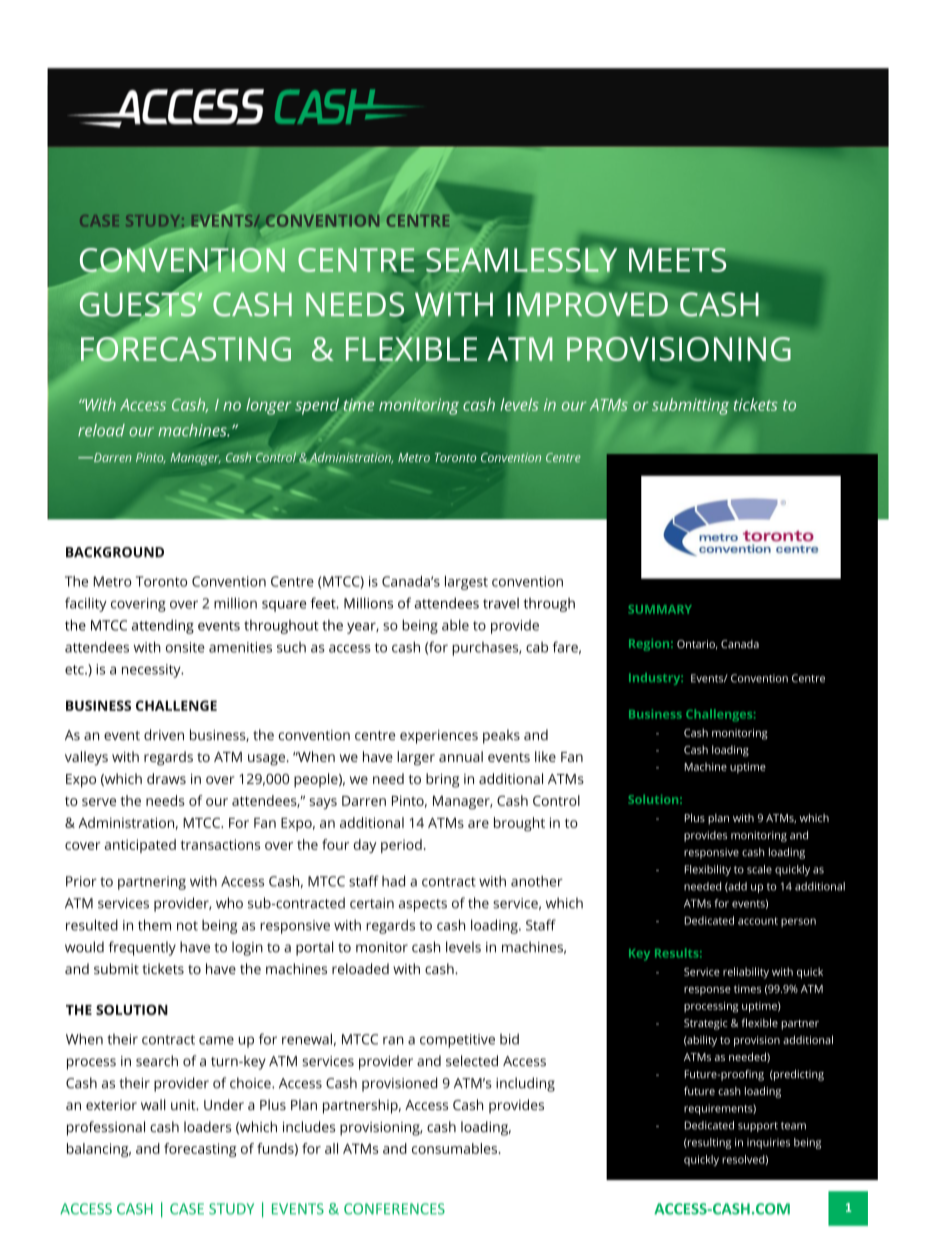 The height and width of the image is (1233, 952). Describe the element at coordinates (677, 260) in the image. I see `MEETS` at that location.
